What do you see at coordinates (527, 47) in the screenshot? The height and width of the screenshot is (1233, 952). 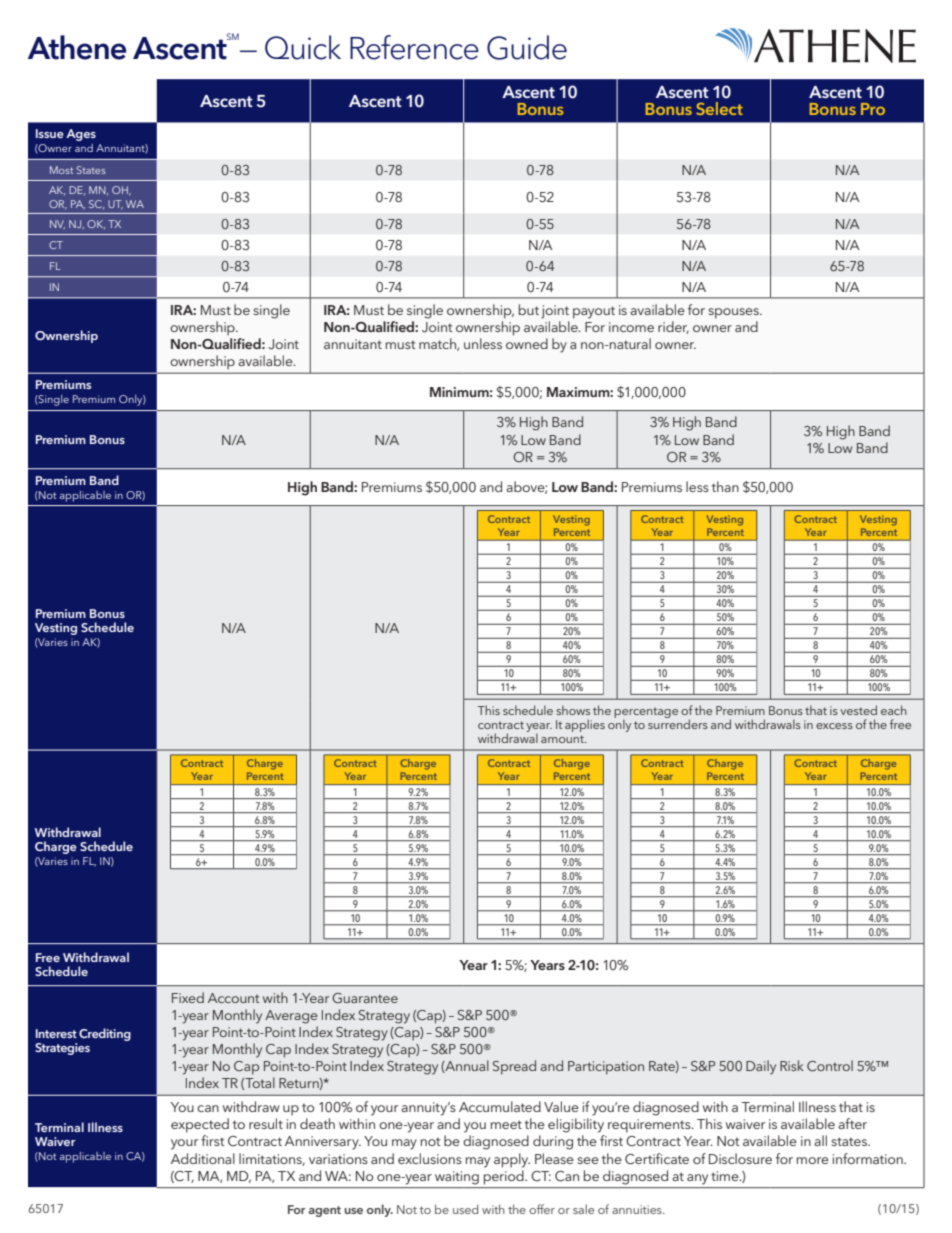 I see `Guide` at bounding box center [527, 47].
